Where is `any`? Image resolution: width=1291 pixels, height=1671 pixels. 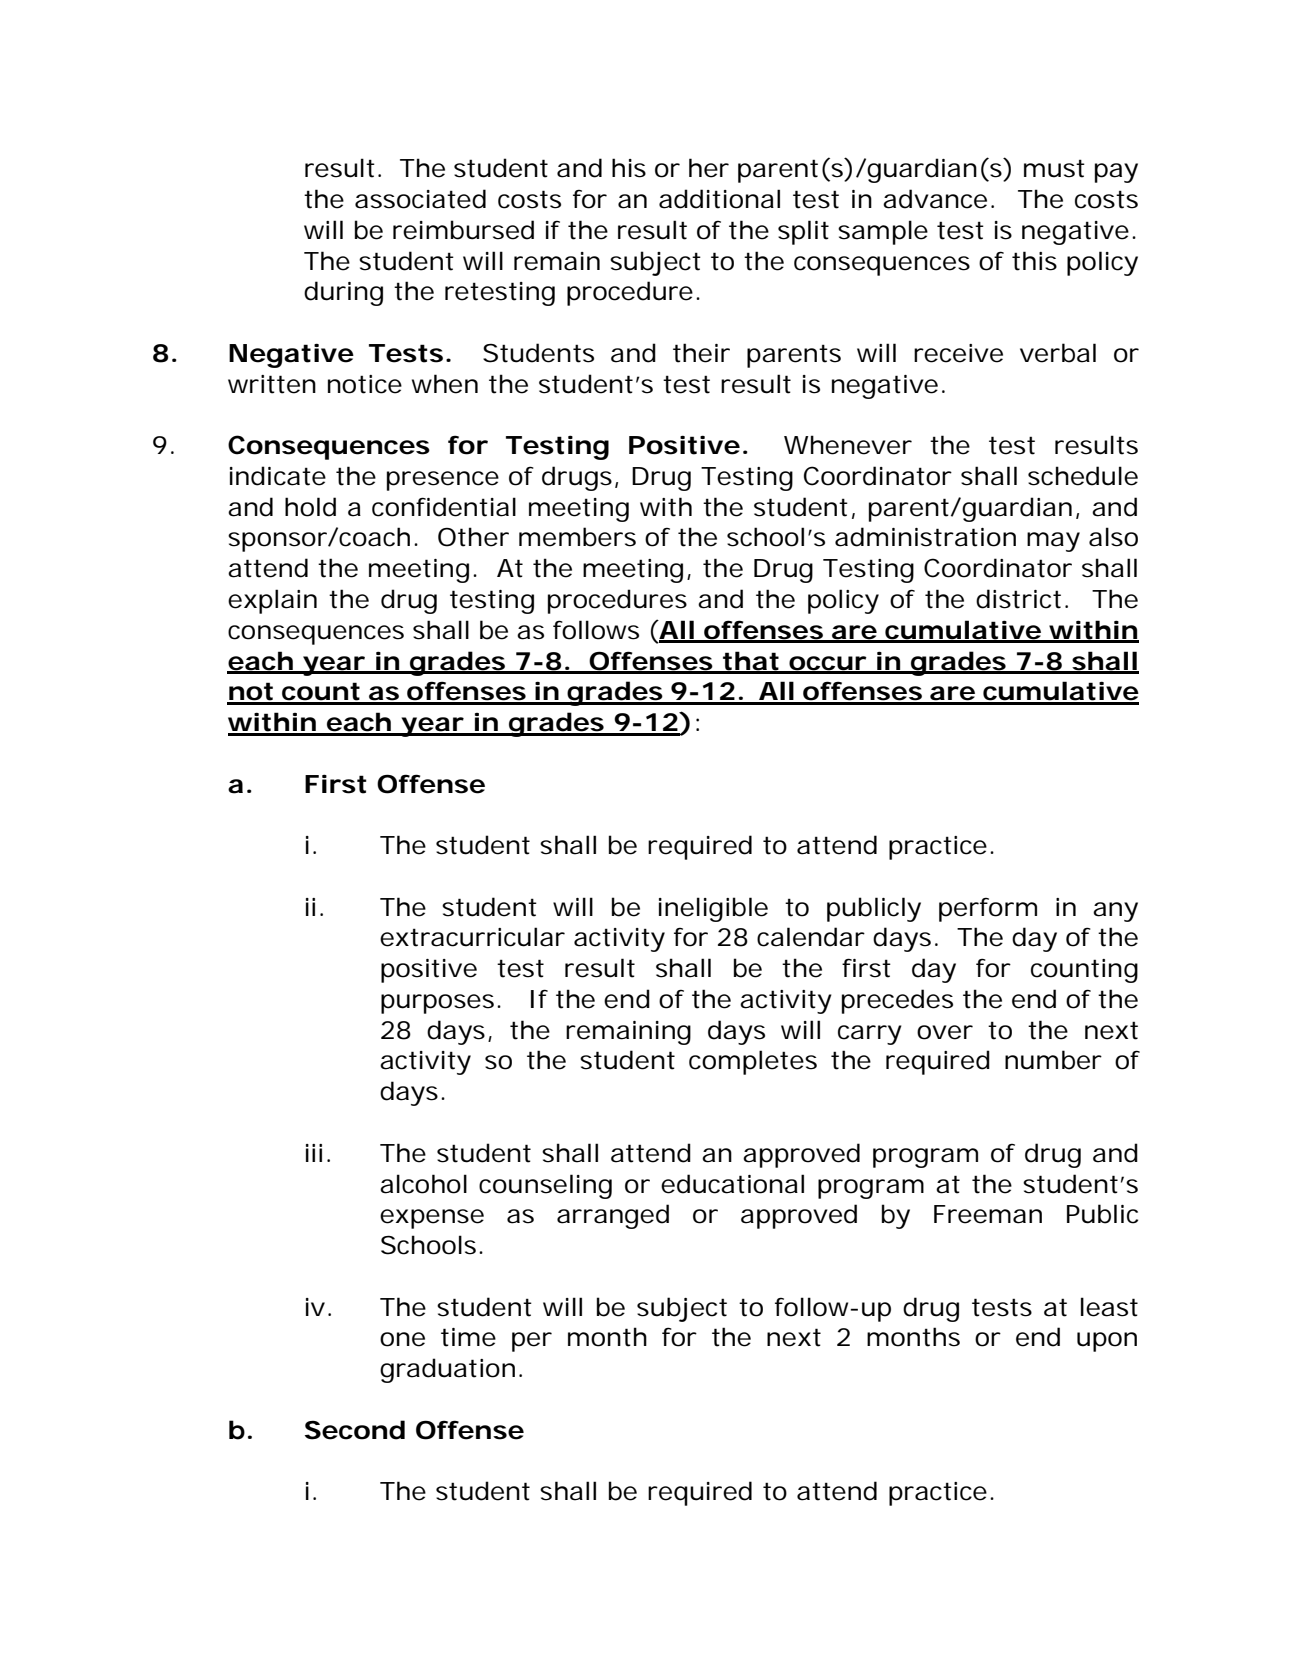 any is located at coordinates (1115, 912).
